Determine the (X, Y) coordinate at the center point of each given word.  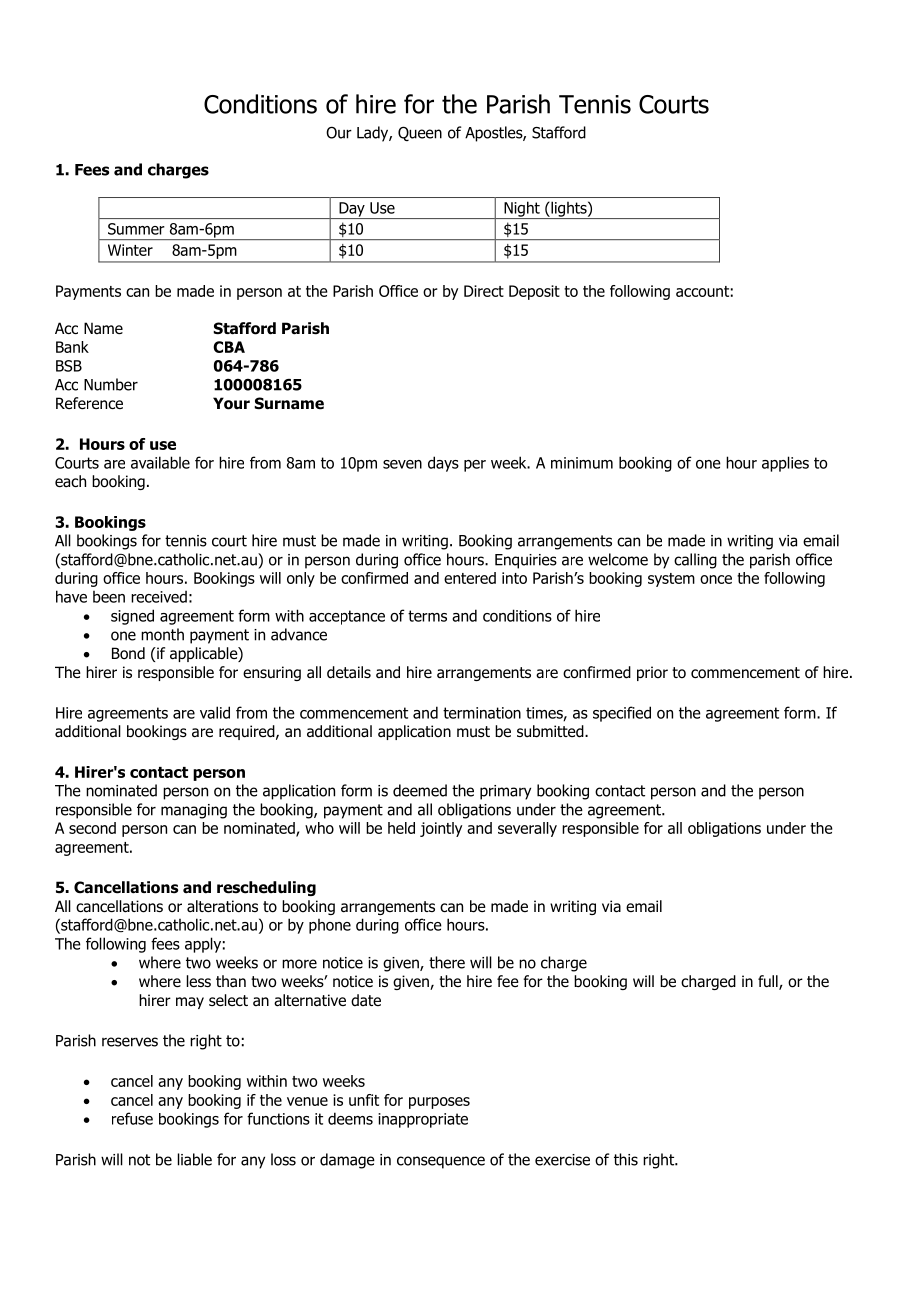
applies (785, 464)
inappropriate (423, 1120)
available (160, 462)
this (626, 1159)
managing (194, 811)
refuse (132, 1118)
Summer (136, 229)
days (443, 464)
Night (522, 210)
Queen (420, 133)
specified (622, 714)
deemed (420, 790)
